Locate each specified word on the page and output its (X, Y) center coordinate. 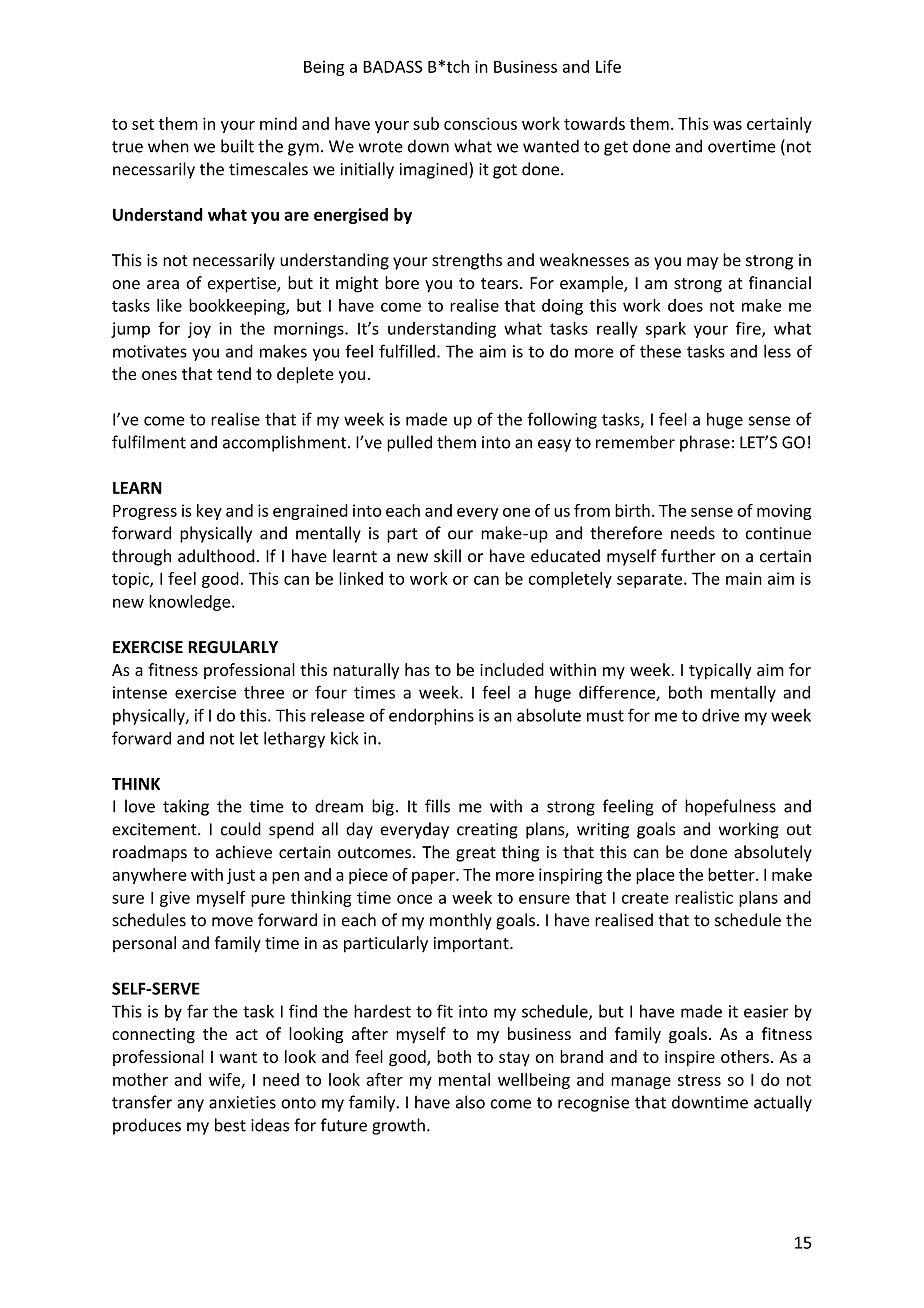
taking (186, 807)
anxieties (242, 1102)
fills (437, 806)
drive (720, 715)
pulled (409, 443)
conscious (480, 123)
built (237, 146)
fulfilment (149, 442)
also (470, 1102)
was (727, 125)
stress (699, 1080)
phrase (705, 443)
